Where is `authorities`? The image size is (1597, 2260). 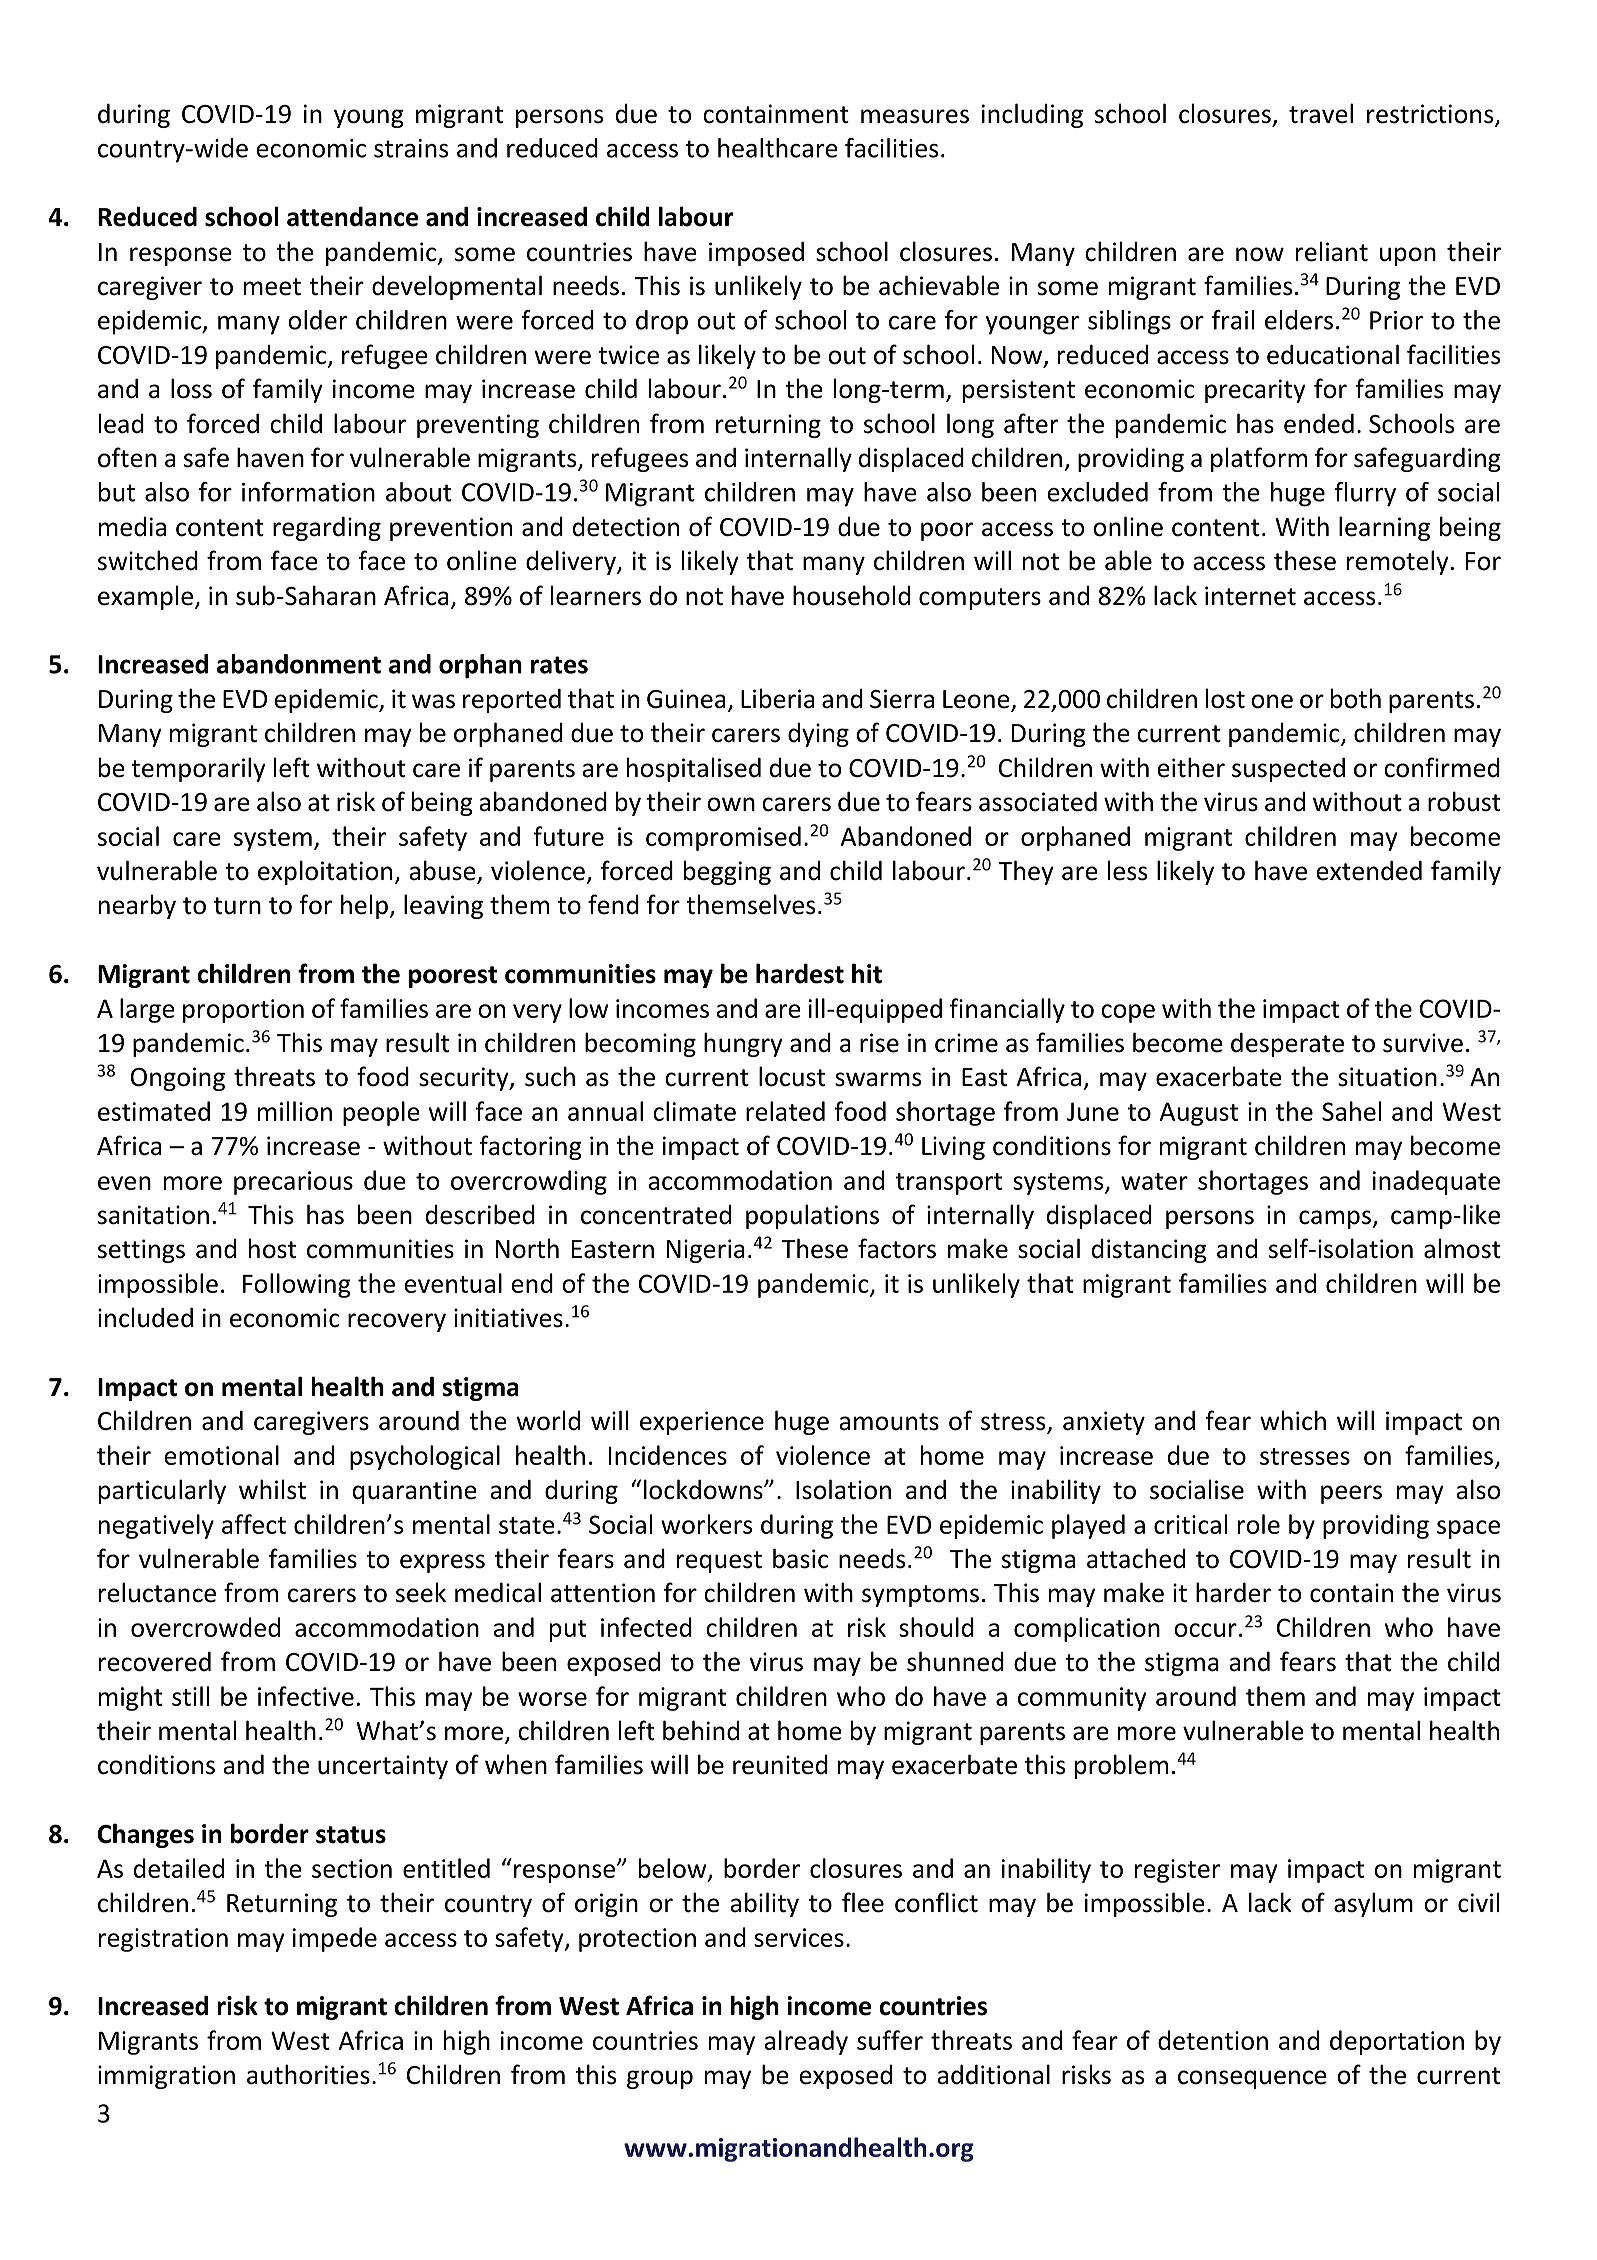 authorities is located at coordinates (308, 2074).
